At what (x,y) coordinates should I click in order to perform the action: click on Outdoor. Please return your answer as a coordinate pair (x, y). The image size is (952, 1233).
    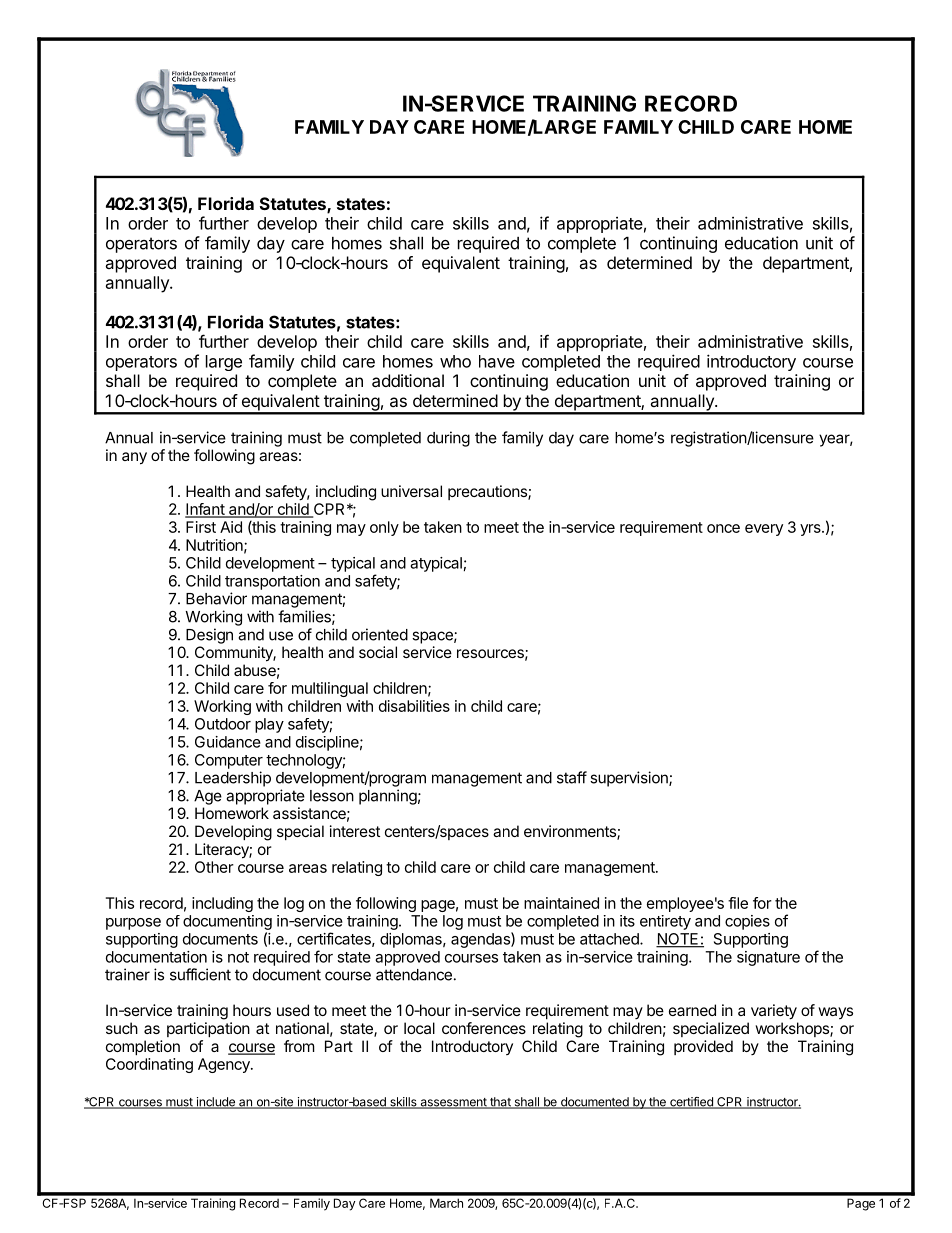
    Looking at the image, I should click on (223, 724).
